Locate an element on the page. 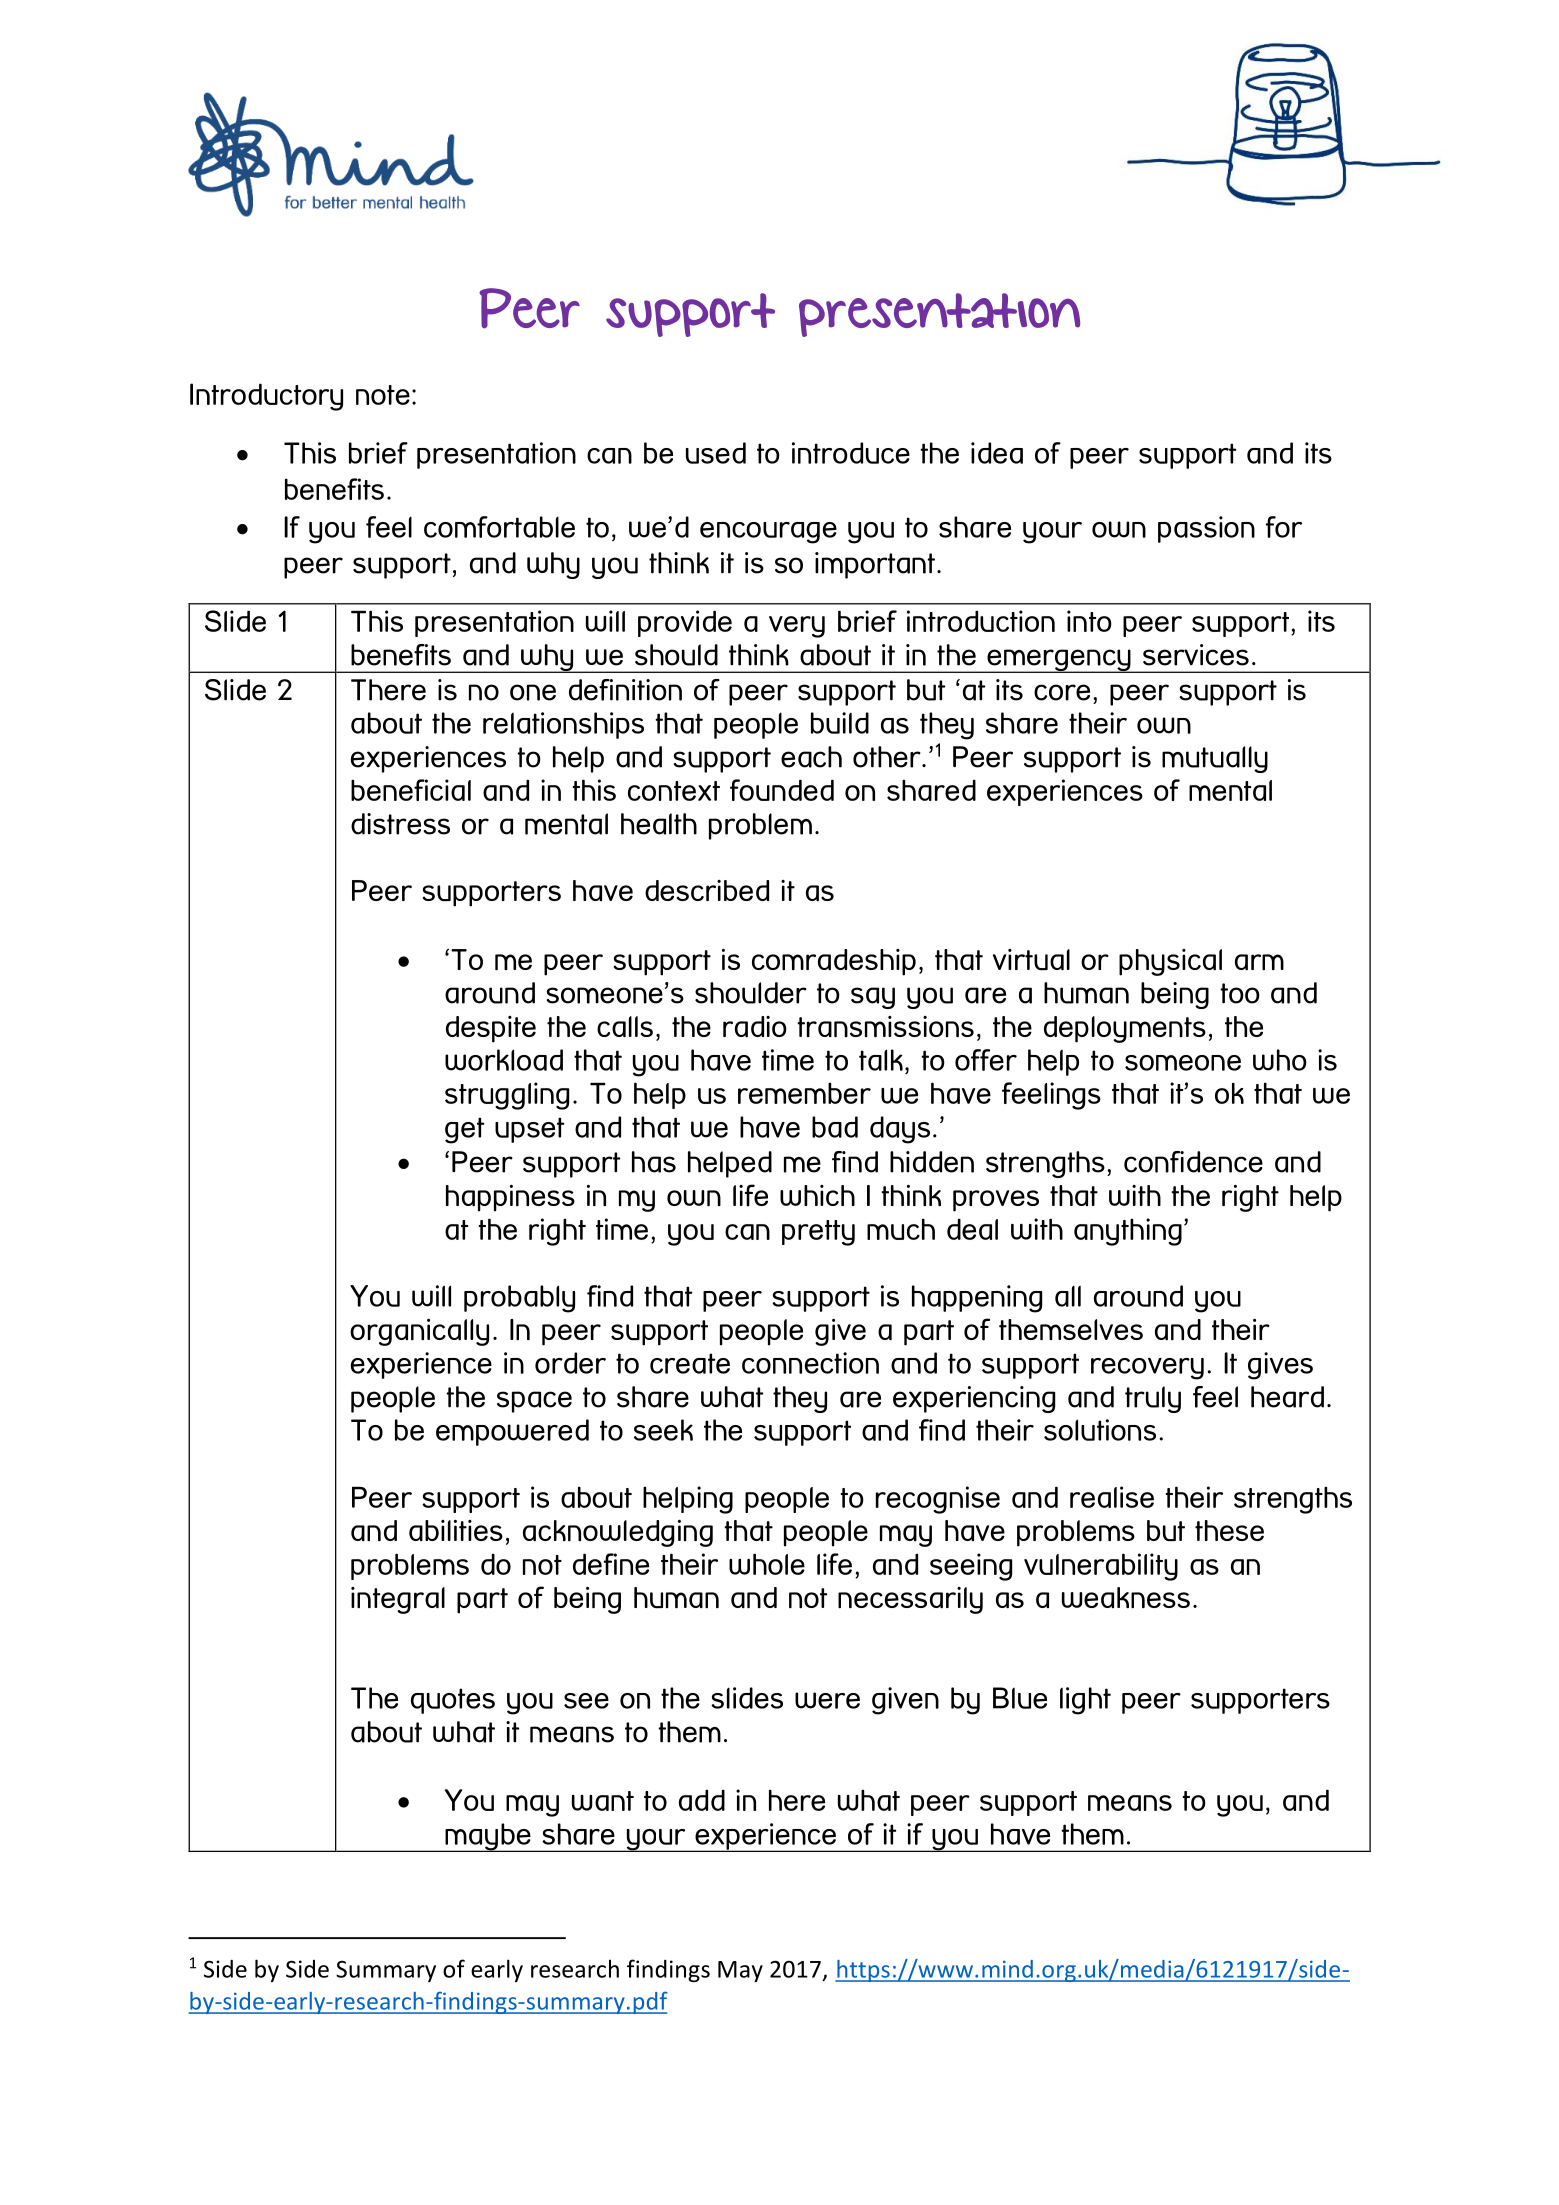 Image resolution: width=1559 pixels, height=2205 pixels. maybe is located at coordinates (488, 1837).
